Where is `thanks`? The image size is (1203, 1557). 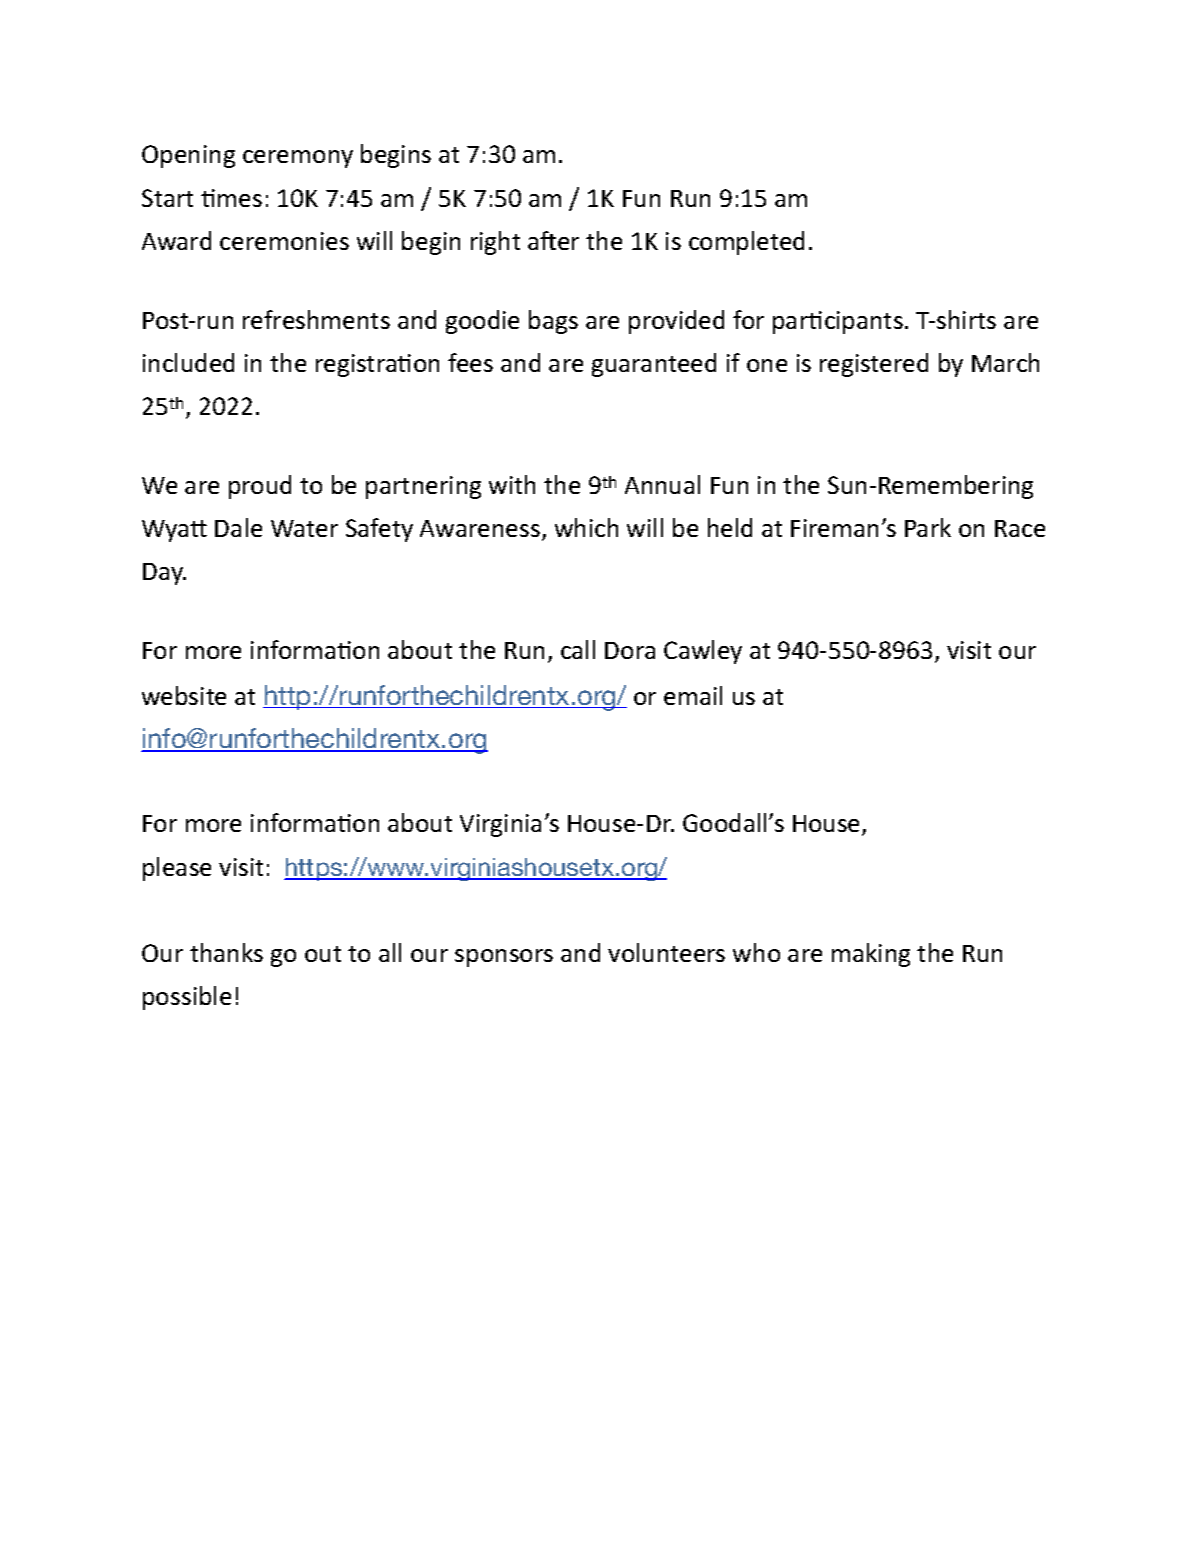
thanks is located at coordinates (226, 952).
